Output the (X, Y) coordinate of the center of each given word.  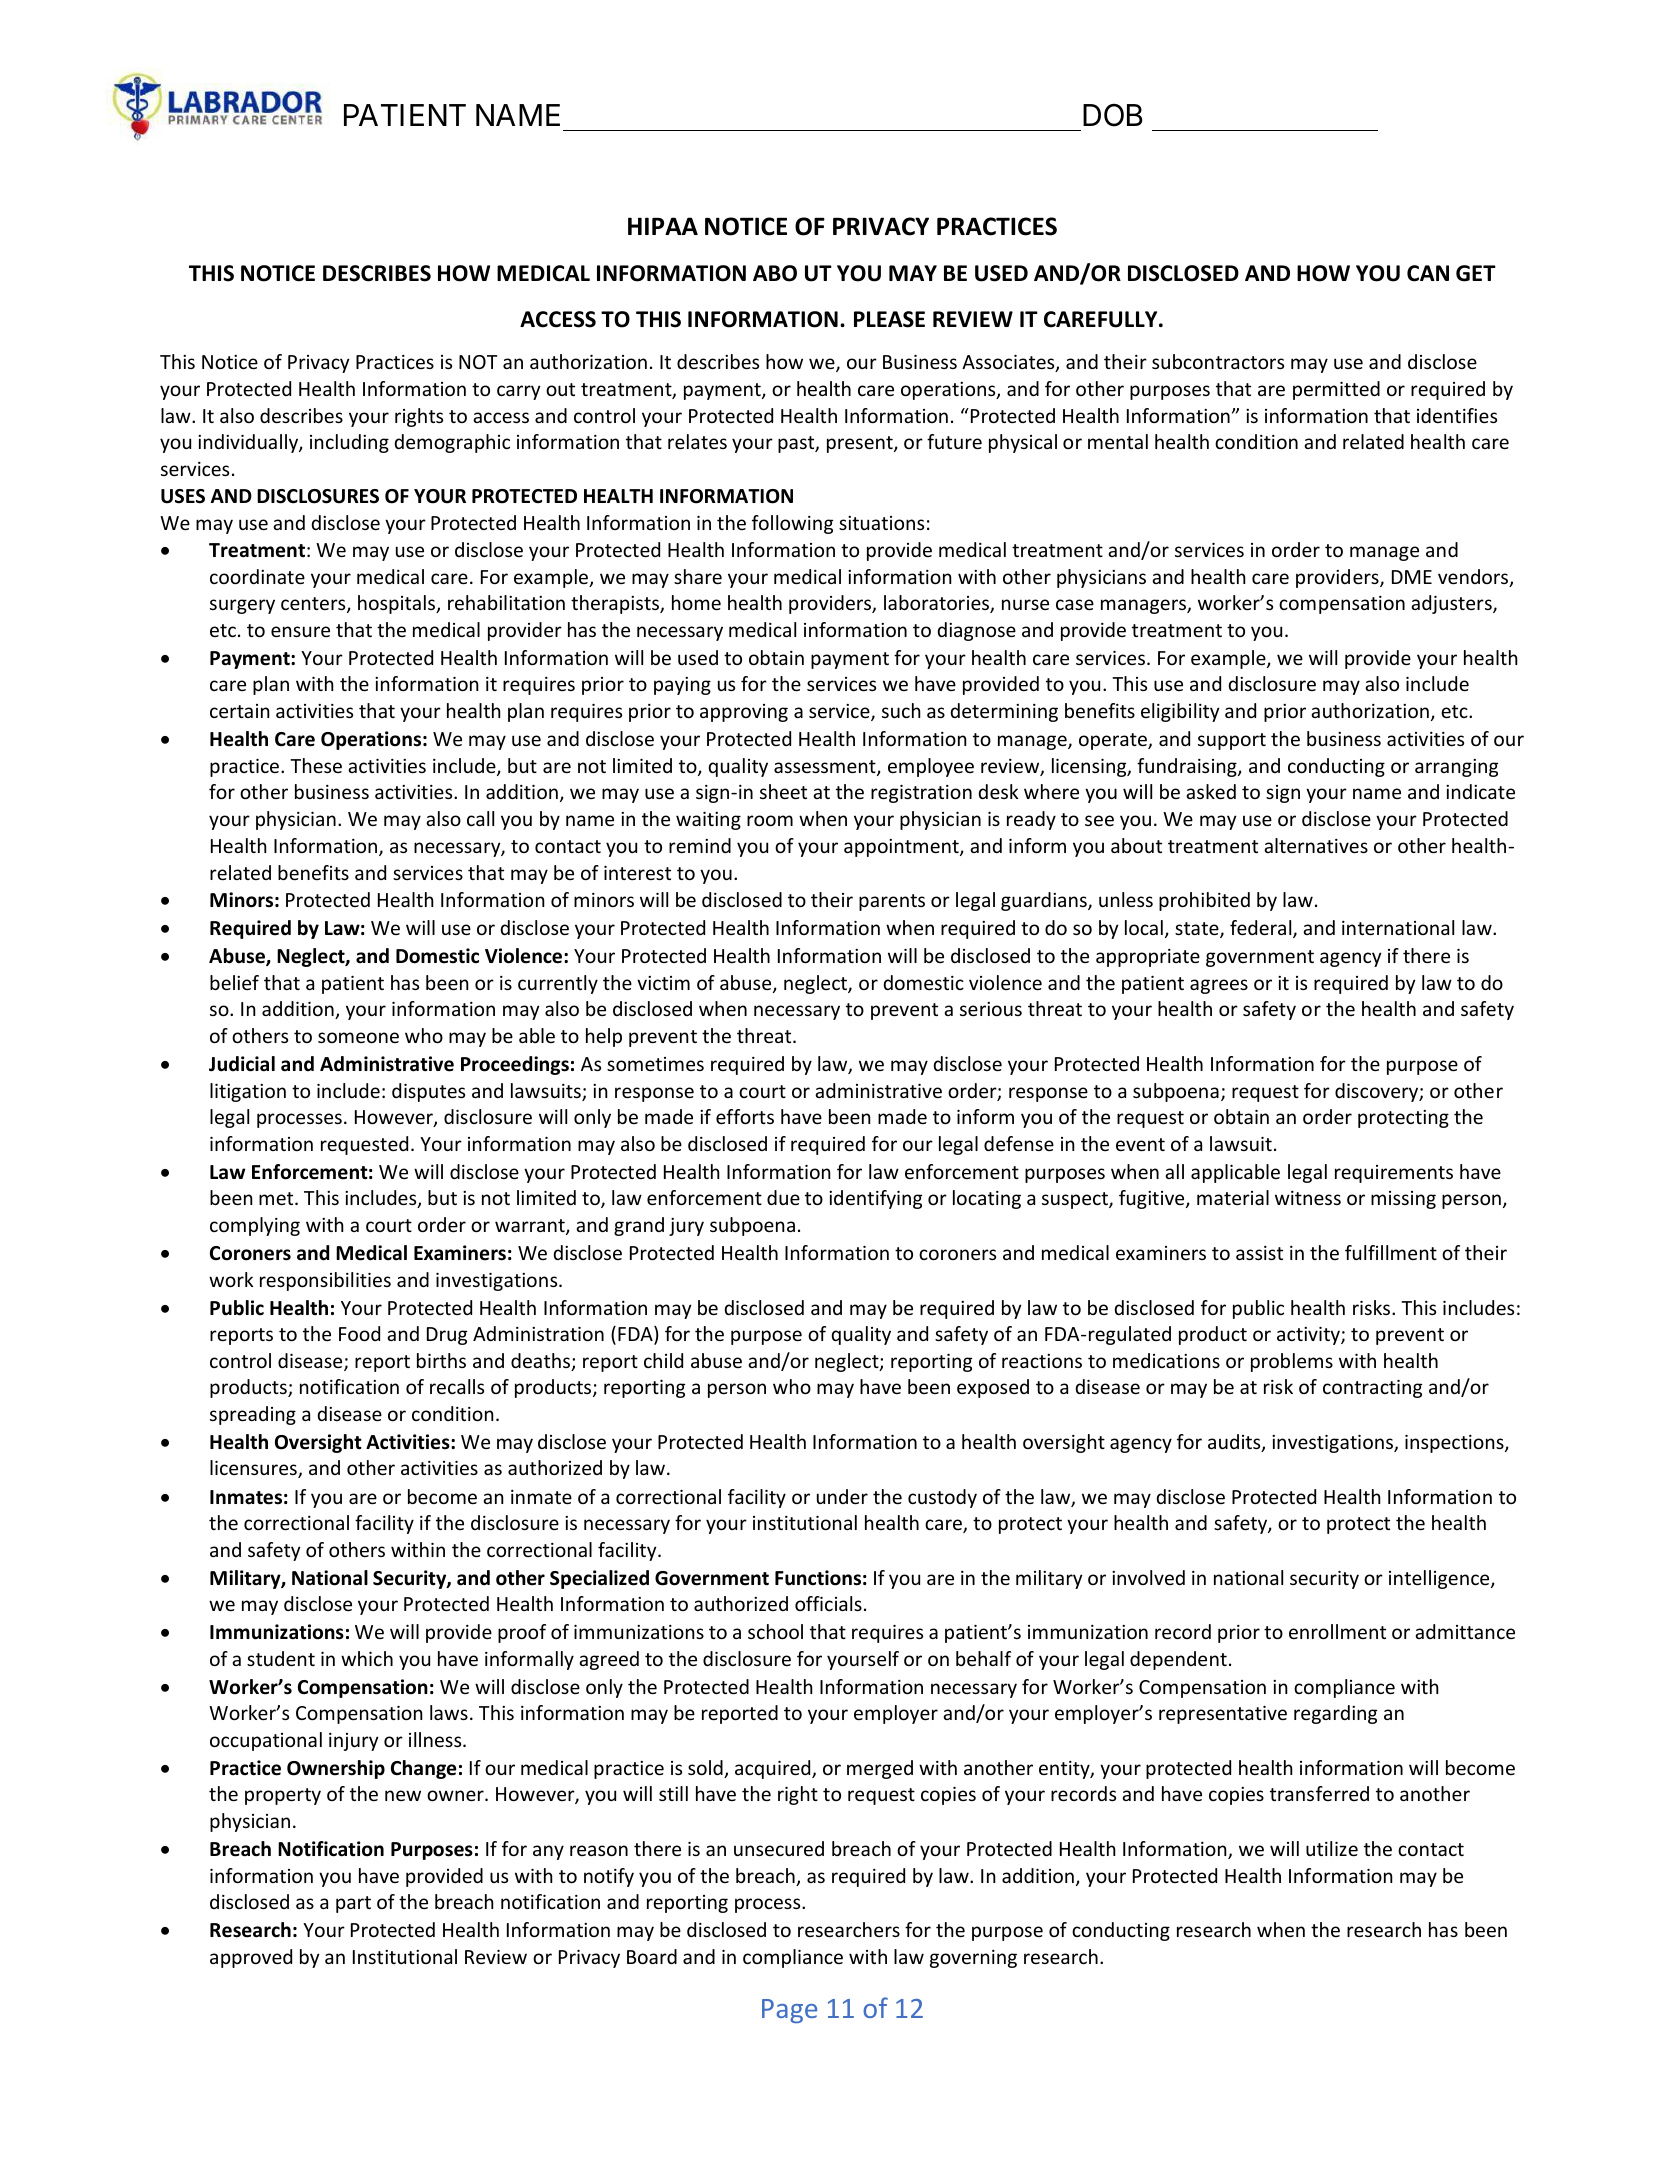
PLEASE (889, 319)
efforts (745, 1116)
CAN (1428, 273)
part (353, 1904)
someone (358, 1037)
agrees (1219, 986)
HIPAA (663, 226)
